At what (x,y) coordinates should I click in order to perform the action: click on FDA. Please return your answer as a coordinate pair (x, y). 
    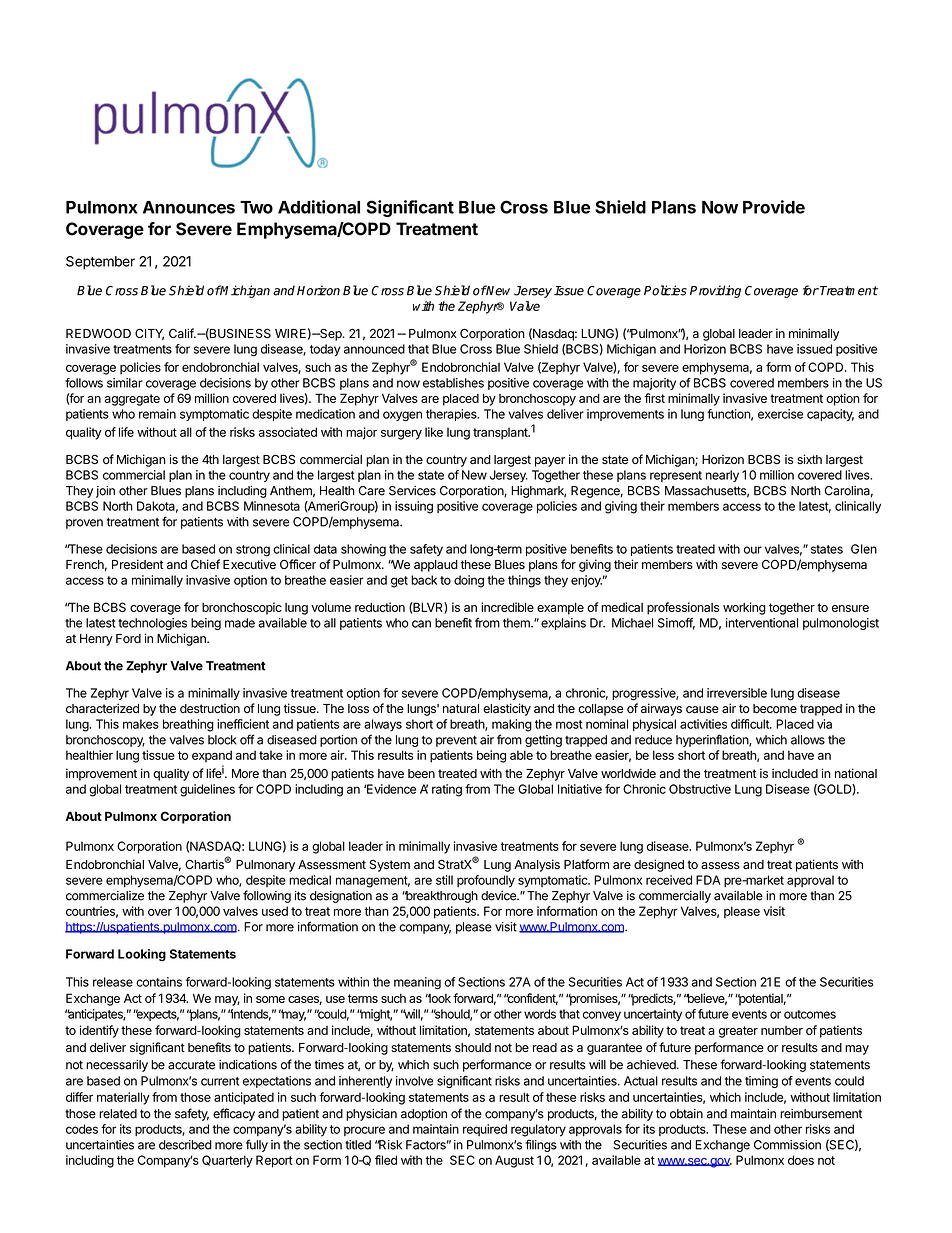
    Looking at the image, I should click on (708, 880).
